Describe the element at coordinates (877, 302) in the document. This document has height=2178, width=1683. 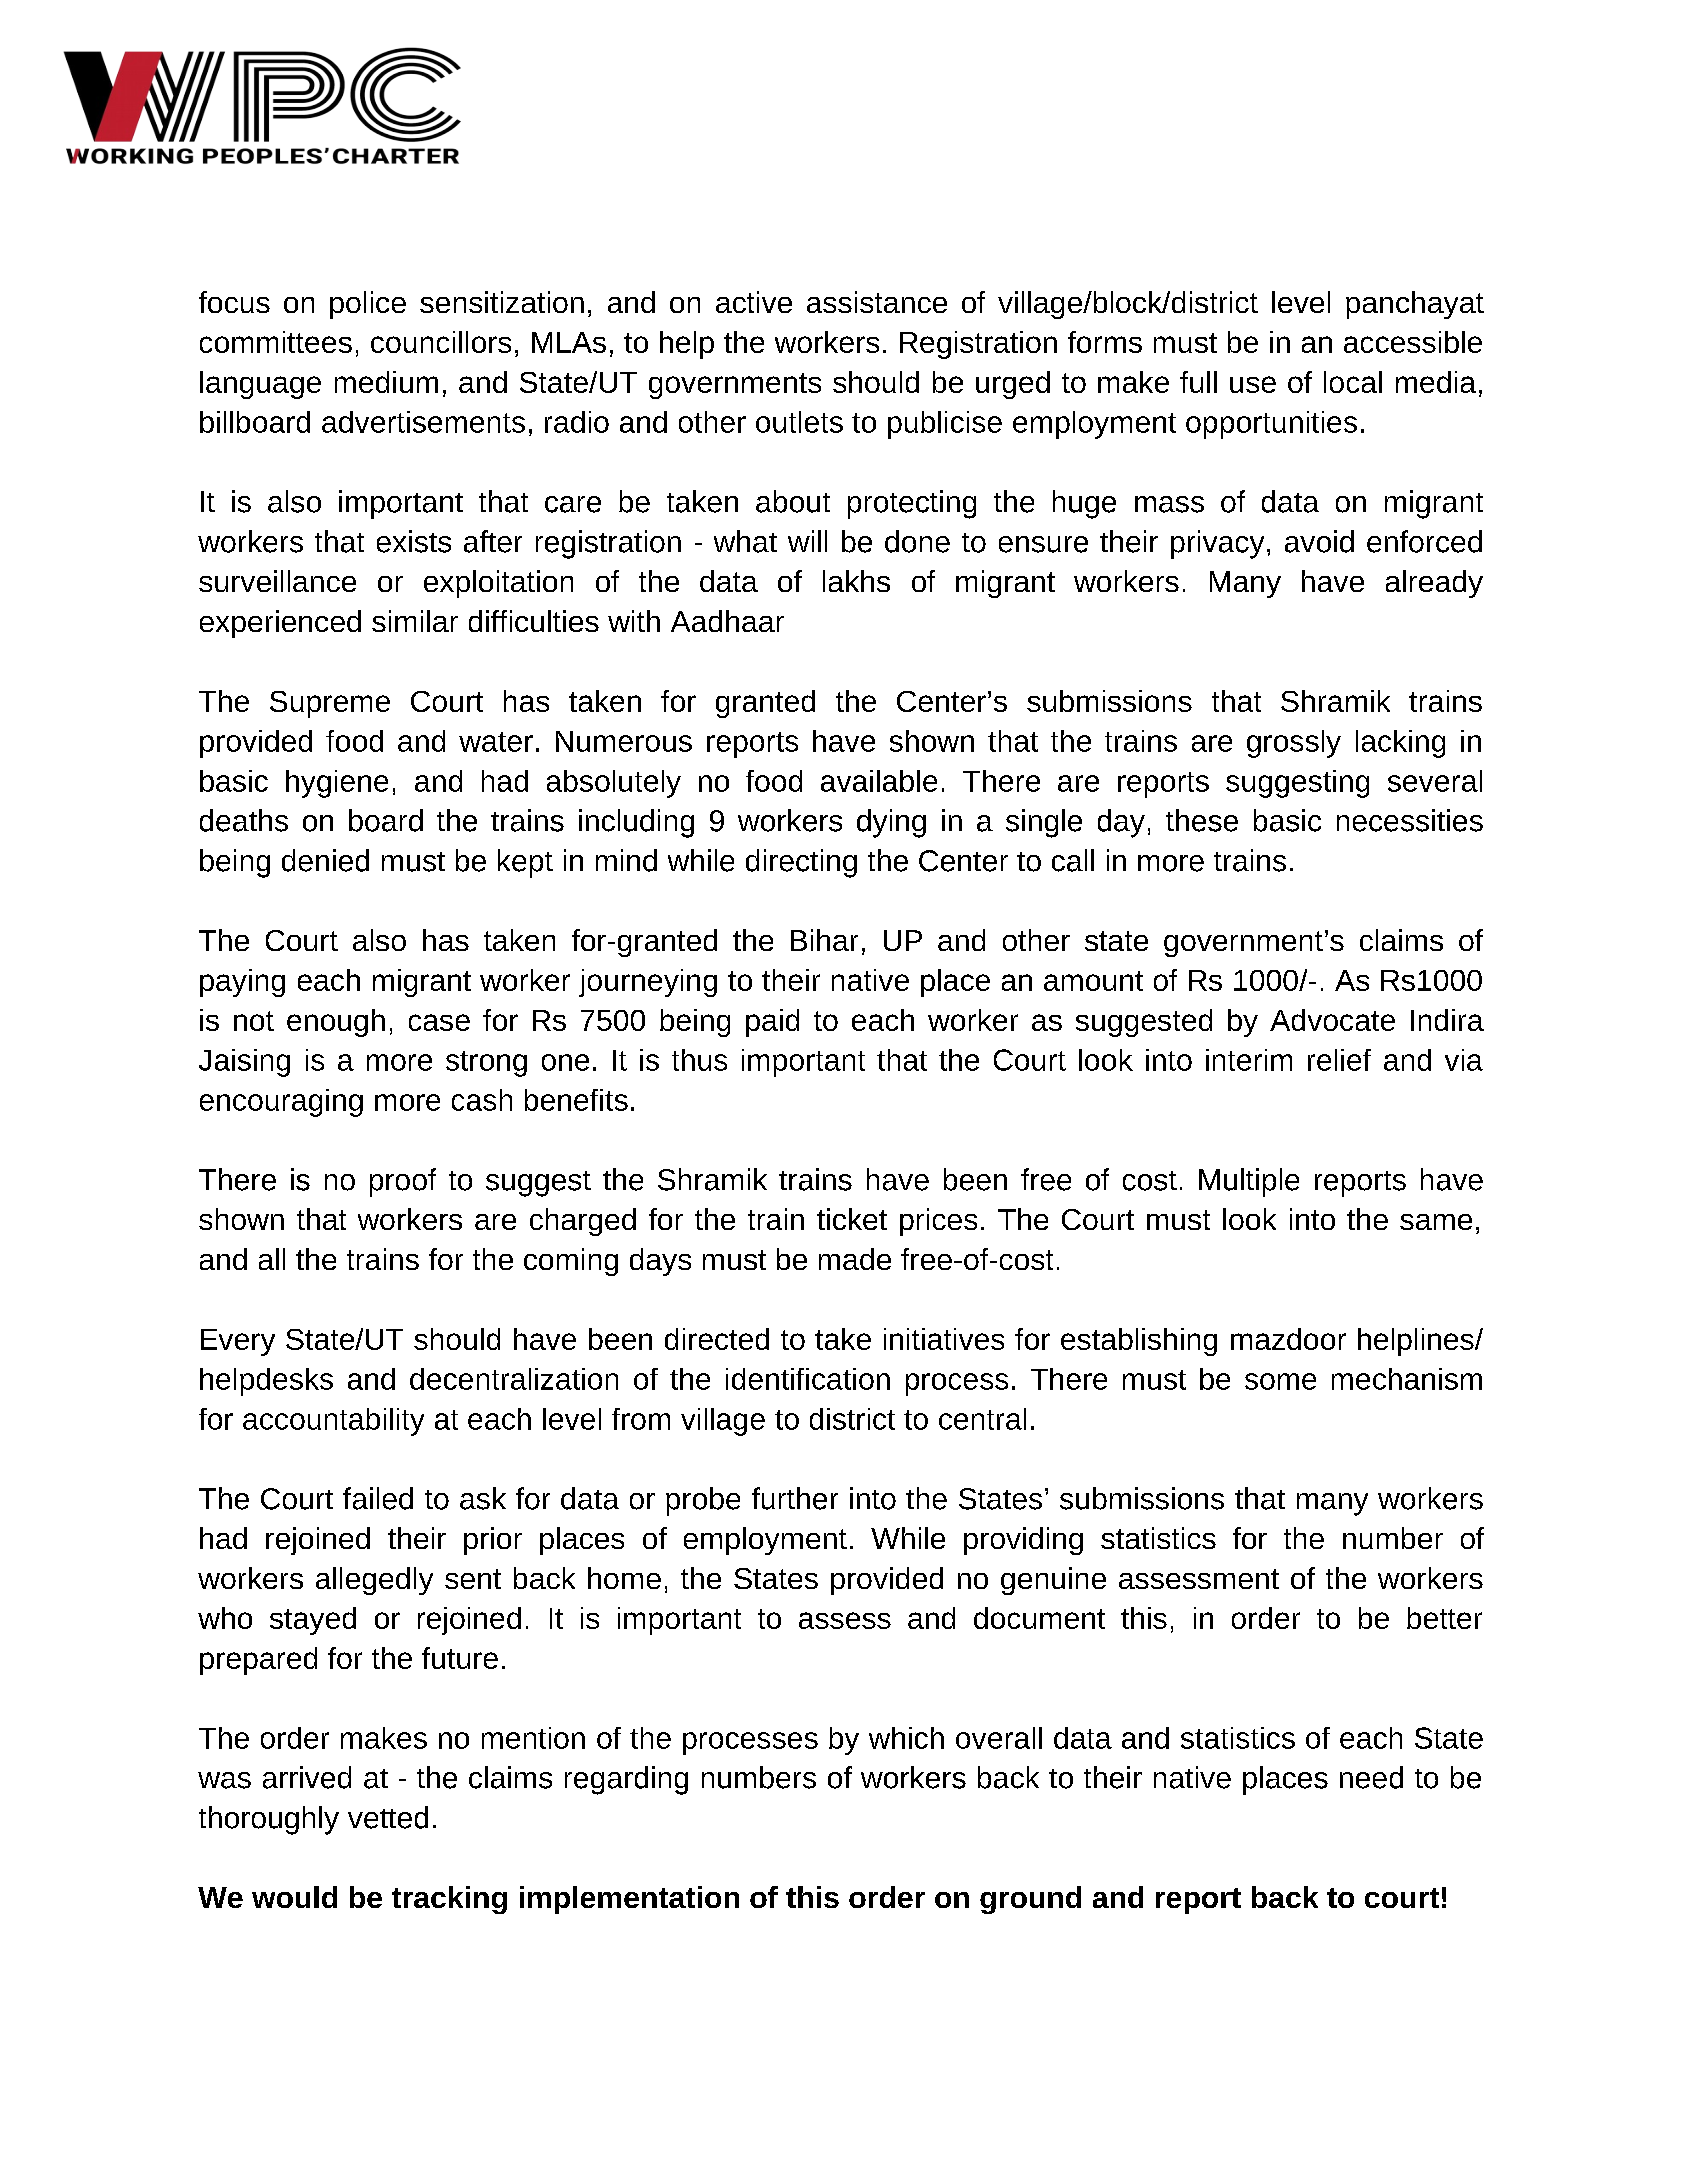
I see `assistance` at that location.
